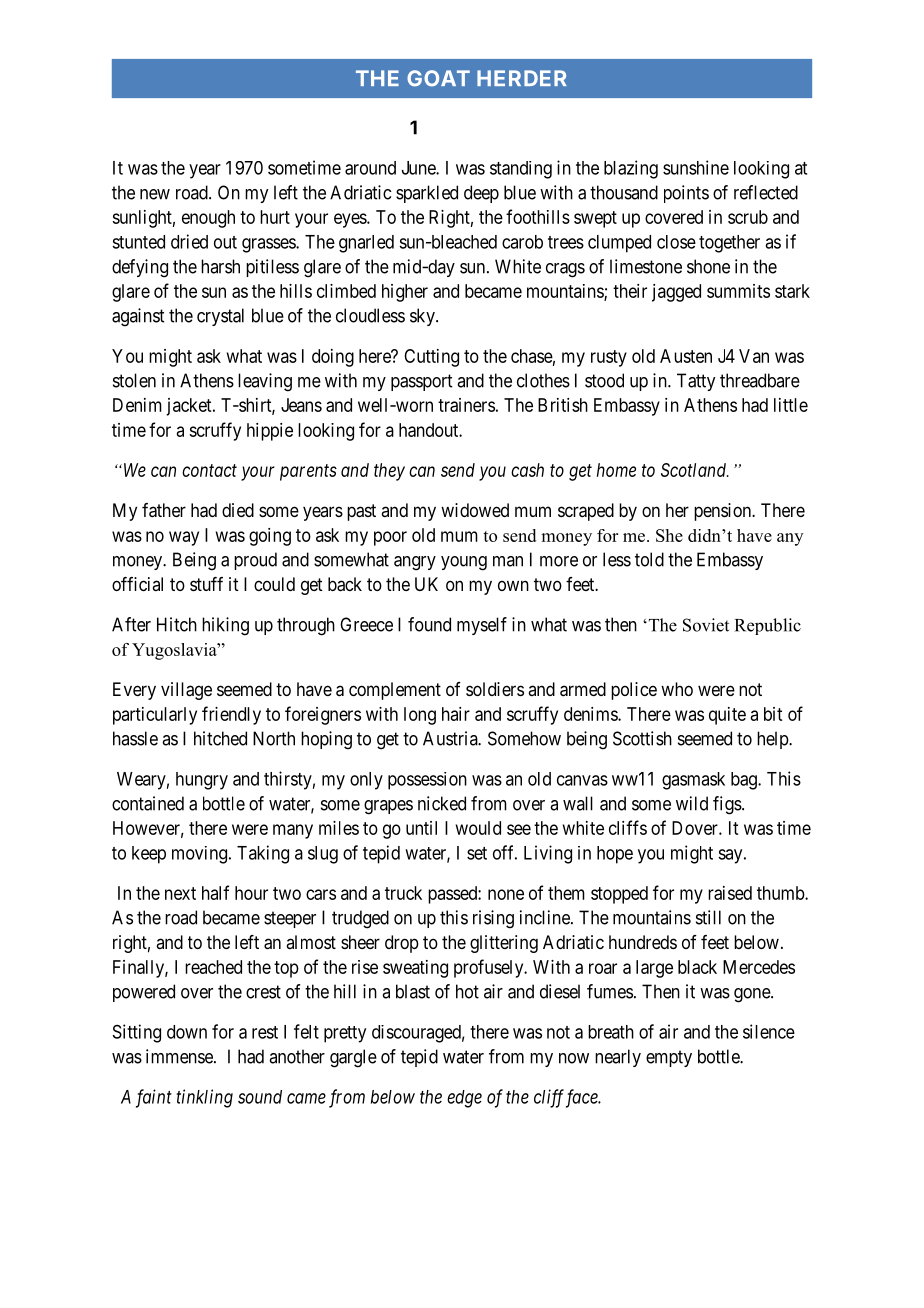 Image resolution: width=924 pixels, height=1308 pixels. I want to click on edge, so click(464, 1099).
